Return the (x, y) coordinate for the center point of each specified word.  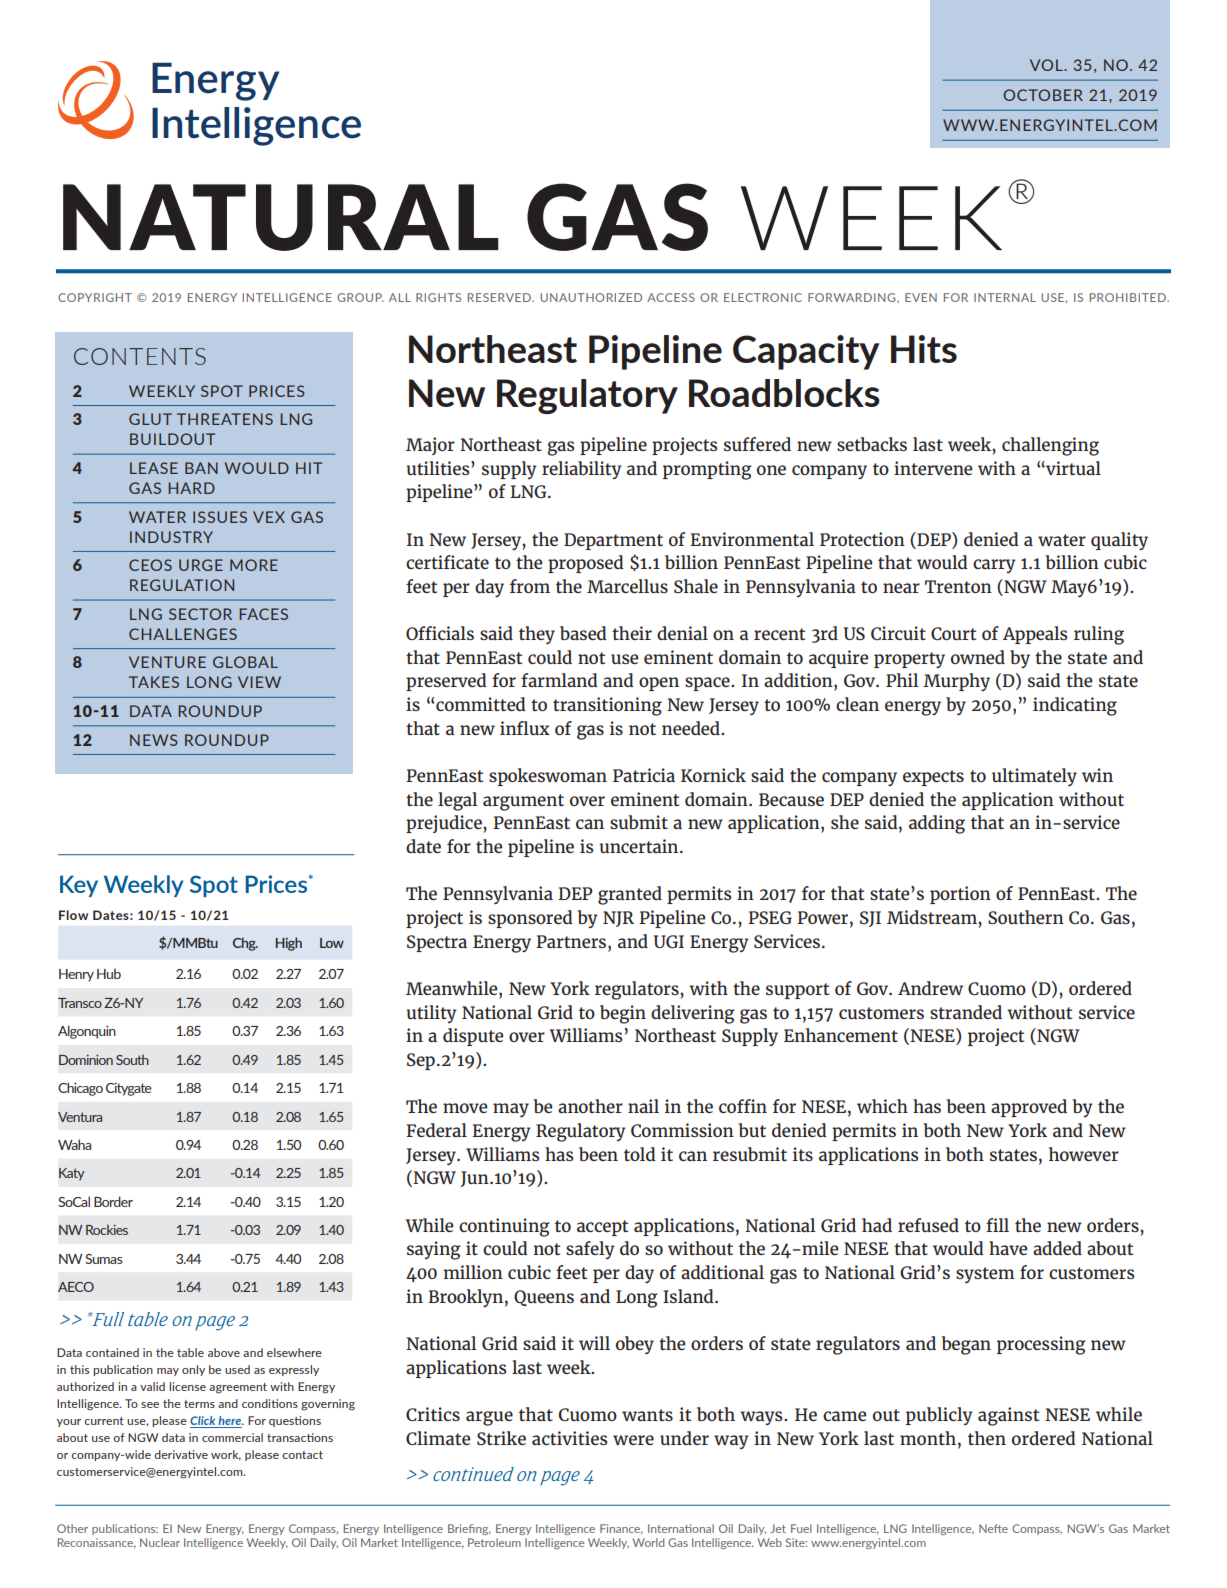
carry (994, 566)
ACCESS (671, 297)
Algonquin (87, 1032)
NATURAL (281, 217)
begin (623, 1014)
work (226, 1455)
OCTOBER (1043, 95)
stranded (966, 1012)
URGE (201, 565)
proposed (586, 564)
